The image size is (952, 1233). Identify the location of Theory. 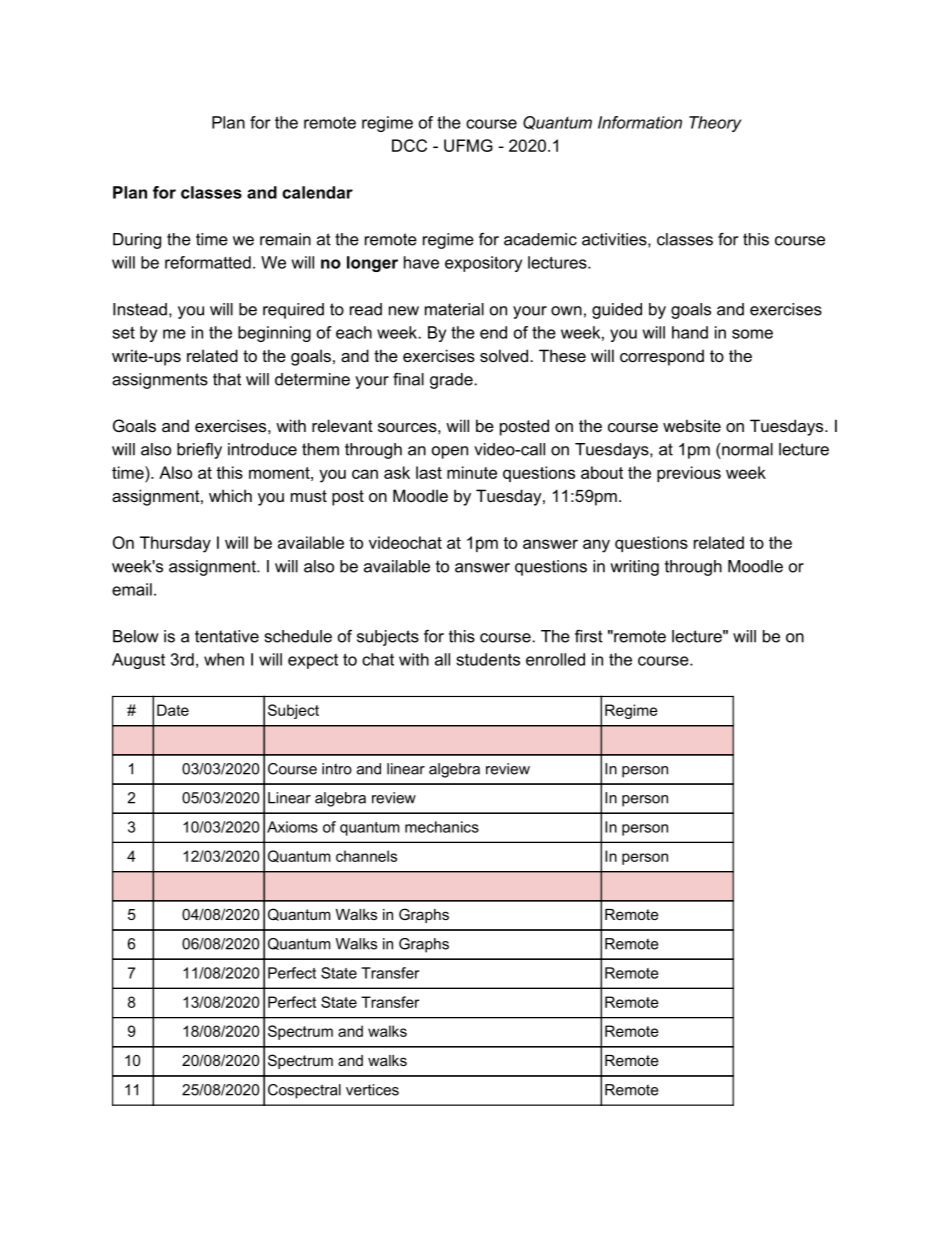
(715, 124).
